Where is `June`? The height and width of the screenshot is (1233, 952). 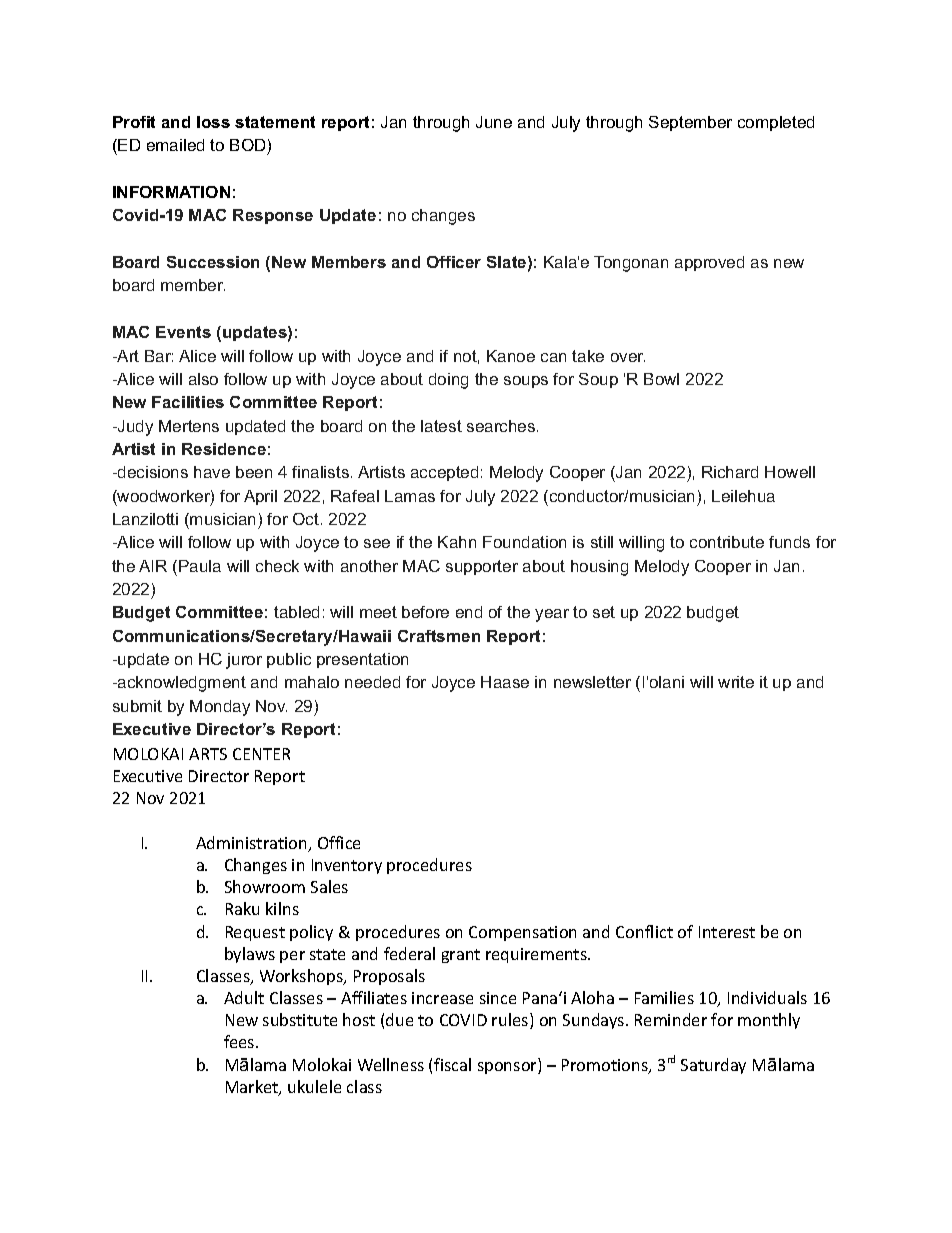 June is located at coordinates (494, 122).
